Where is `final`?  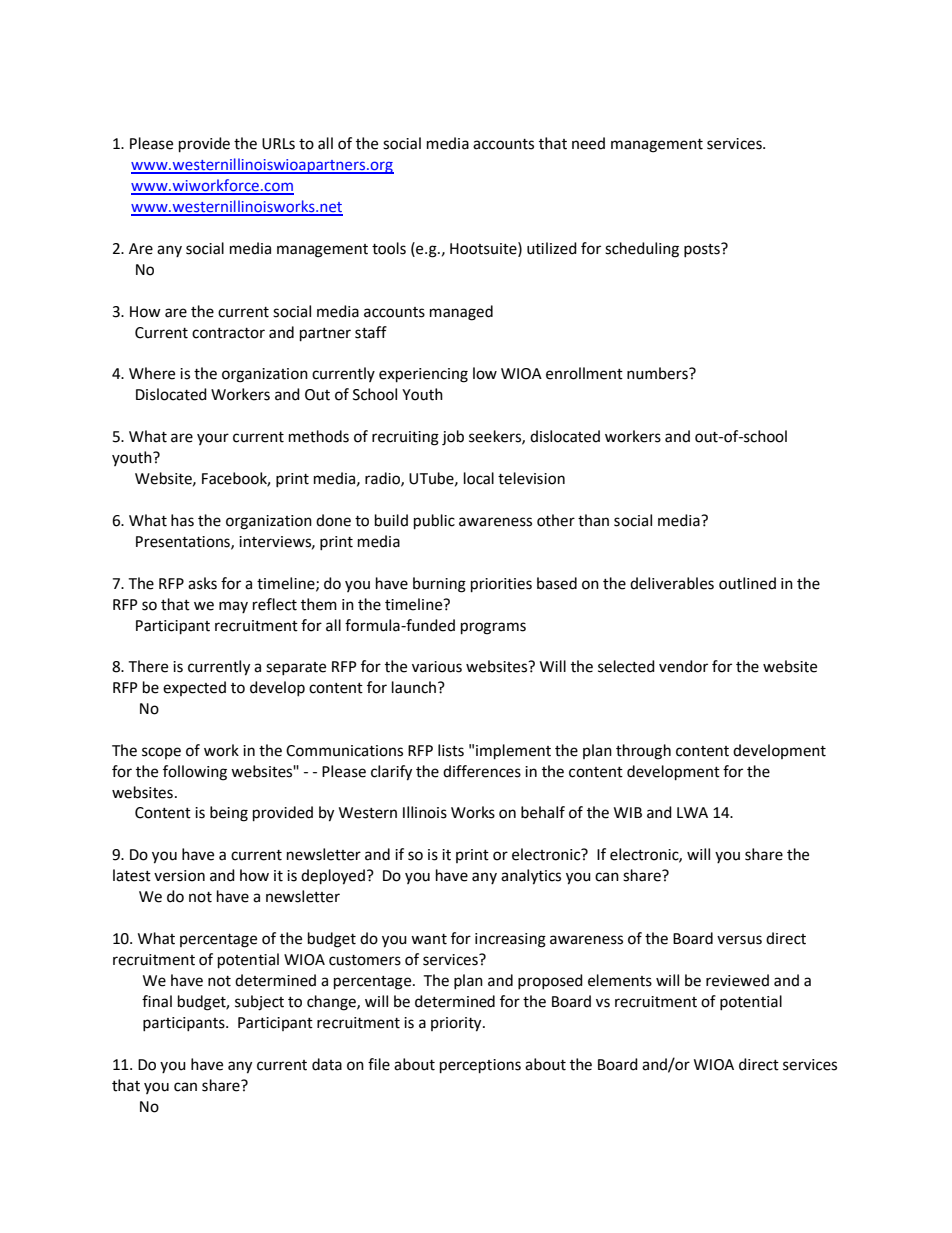
final is located at coordinates (157, 1001).
